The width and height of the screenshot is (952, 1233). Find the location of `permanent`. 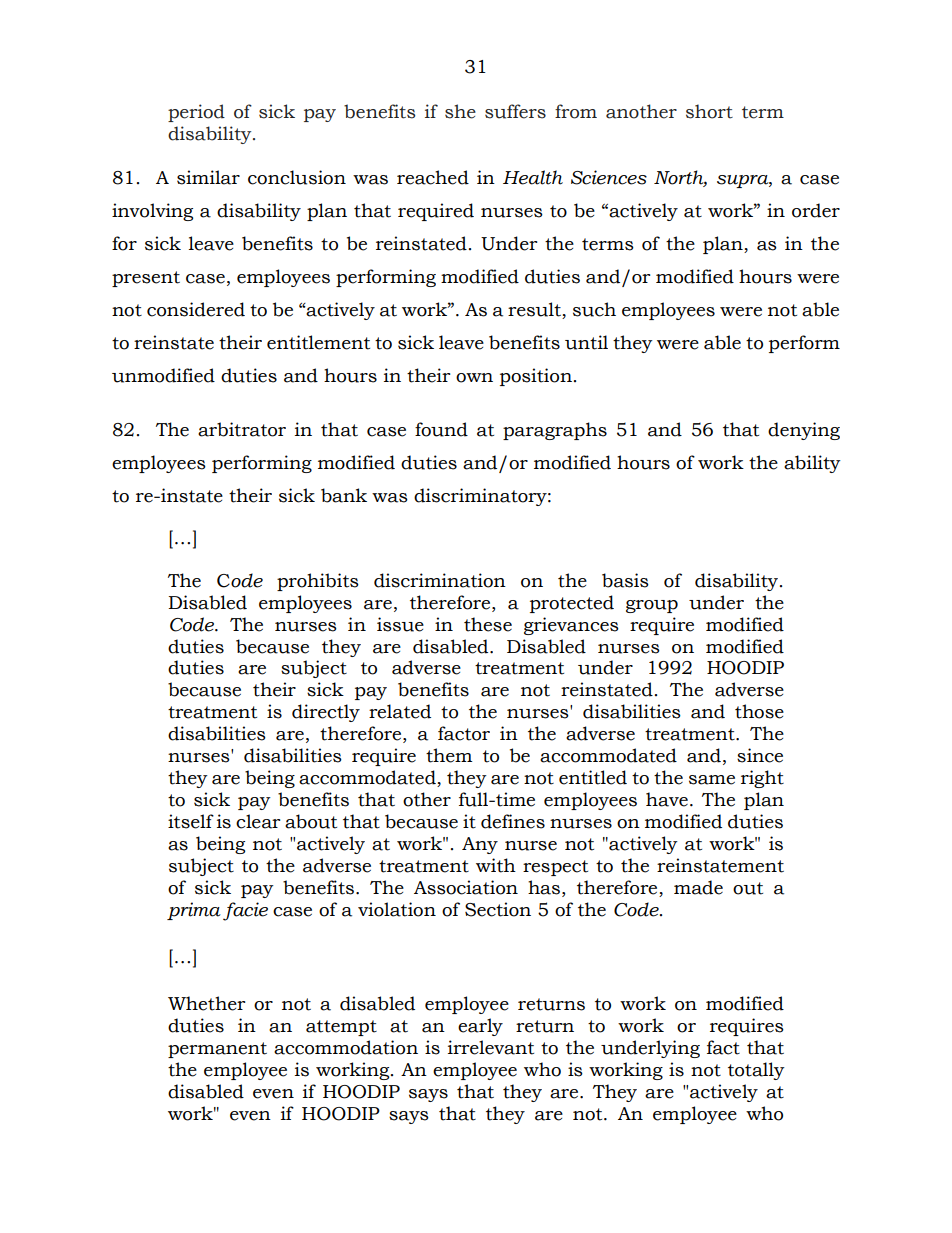

permanent is located at coordinates (217, 1050).
